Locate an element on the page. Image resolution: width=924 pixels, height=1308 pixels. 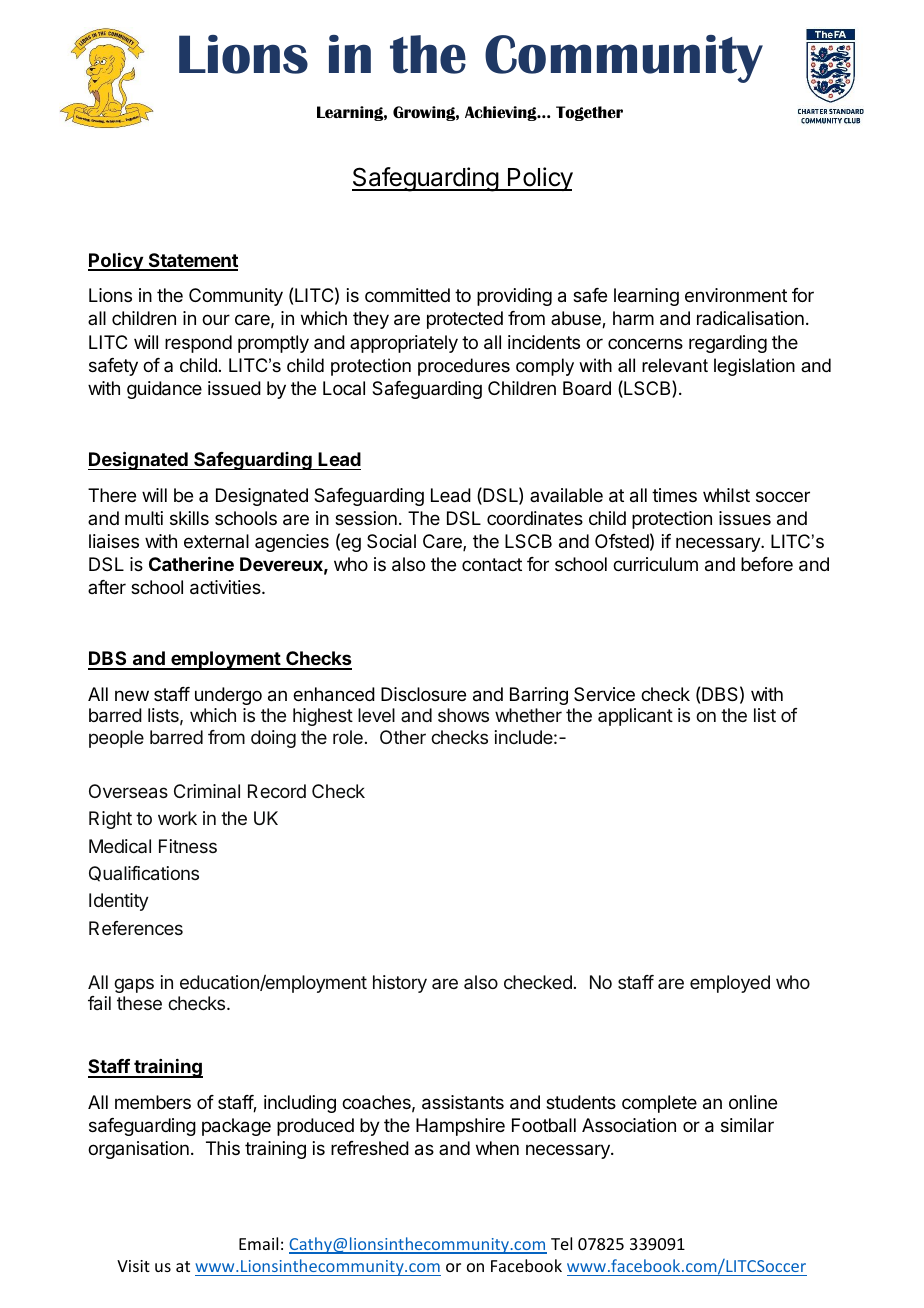
Disclosure is located at coordinates (423, 694).
